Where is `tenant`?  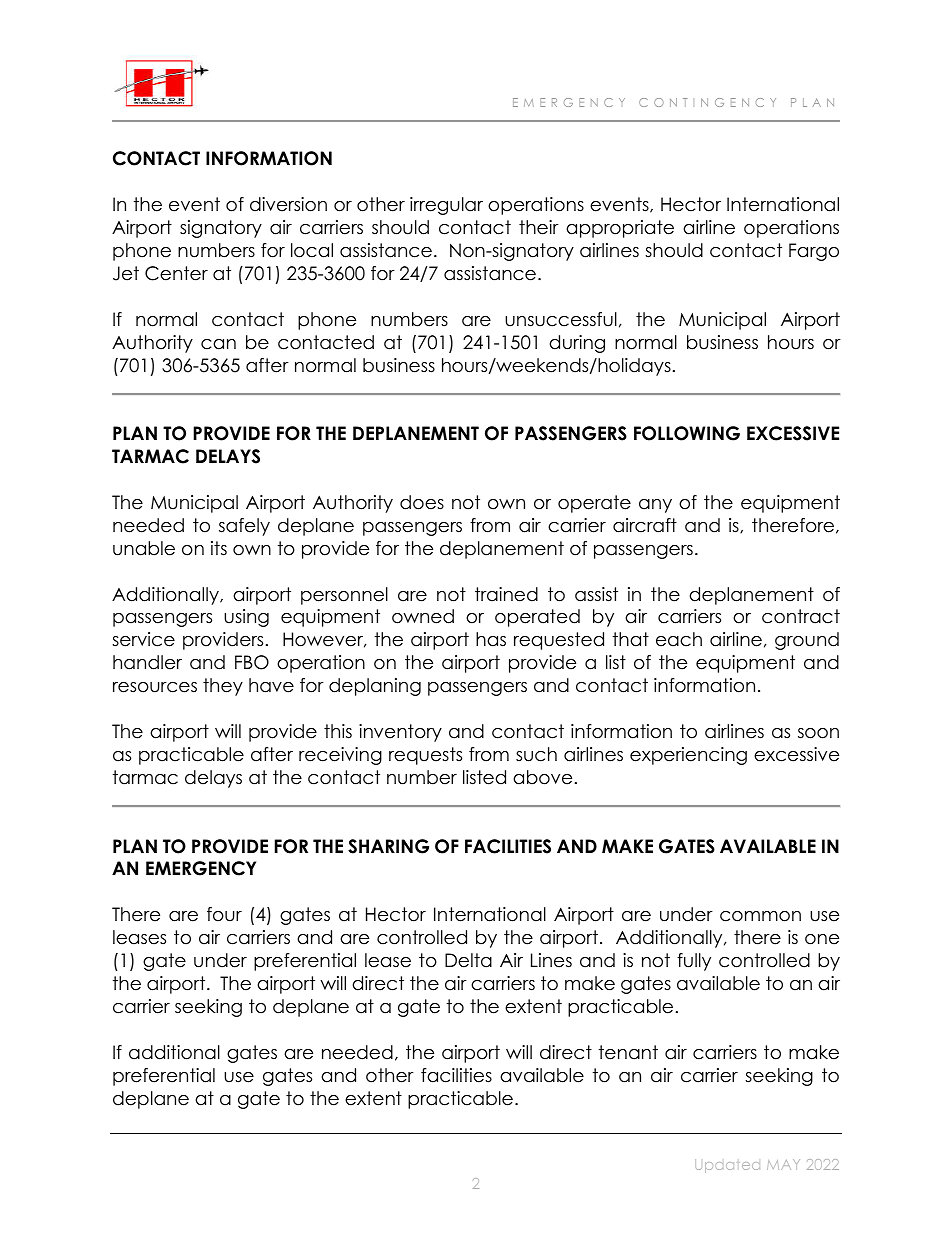 tenant is located at coordinates (628, 1052).
